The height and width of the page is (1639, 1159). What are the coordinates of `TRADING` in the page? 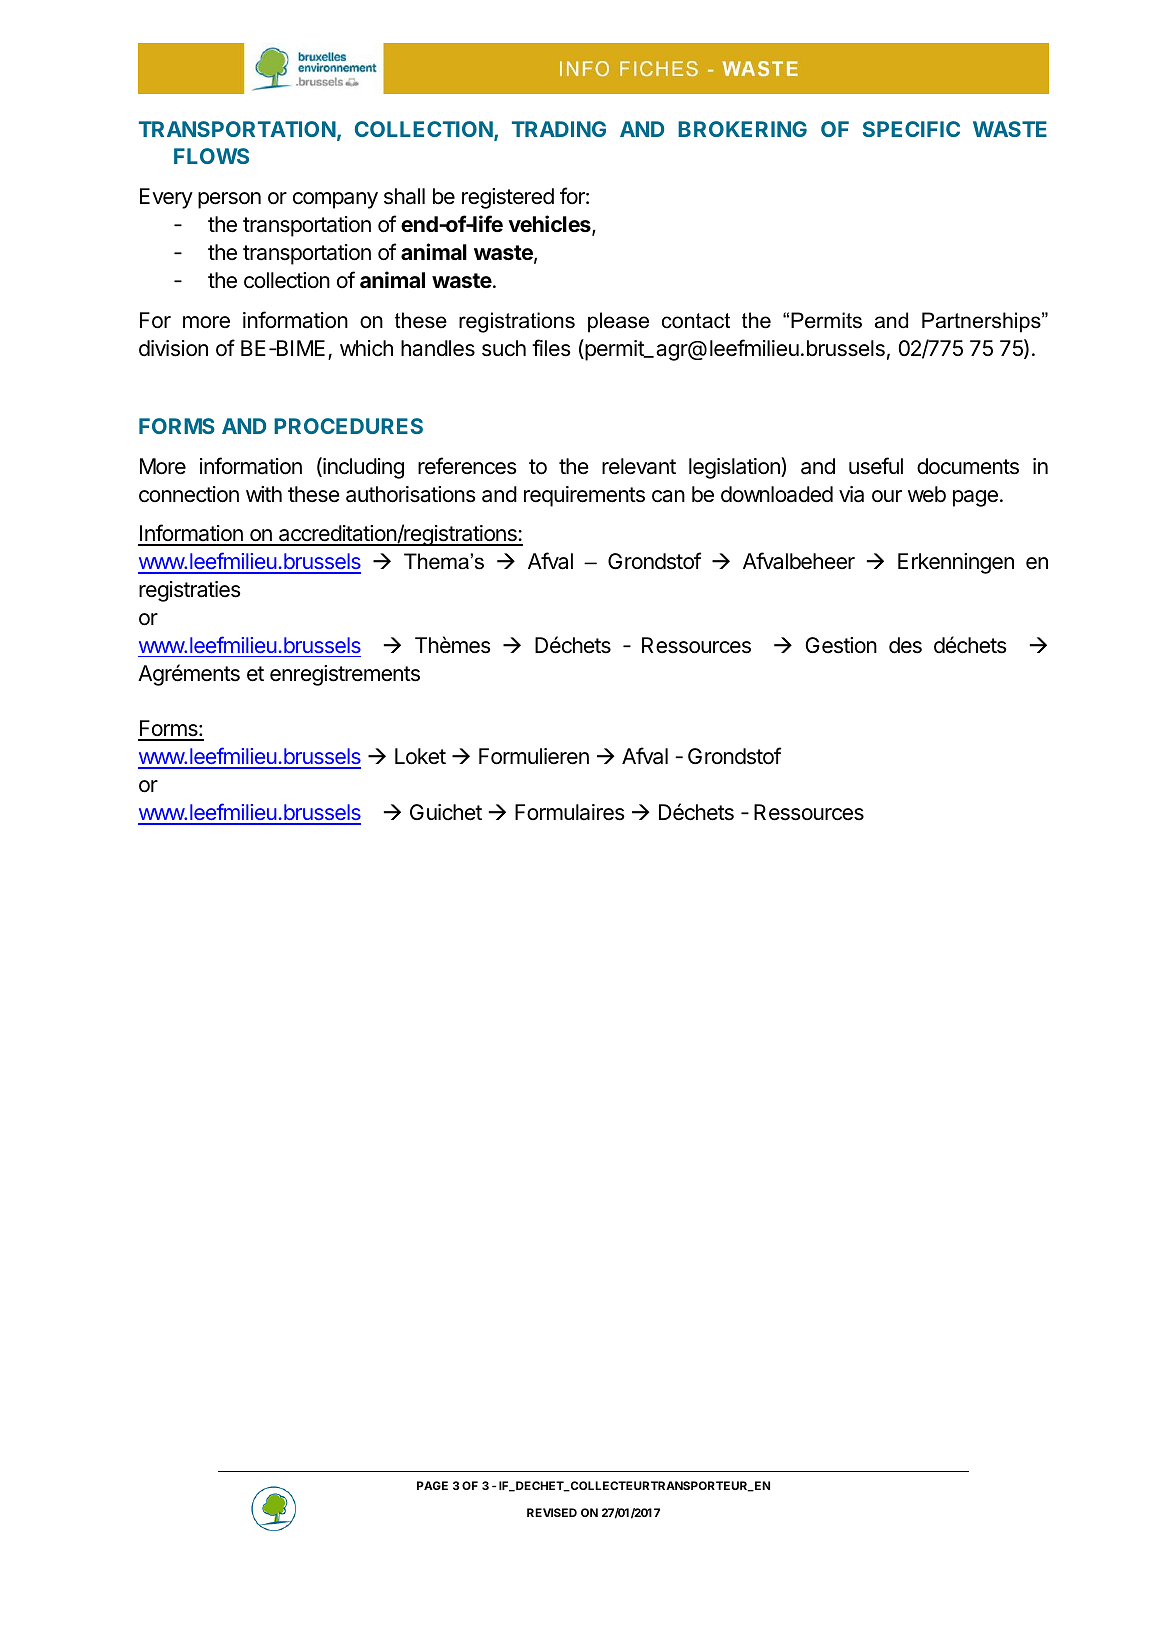 It's located at (559, 129).
